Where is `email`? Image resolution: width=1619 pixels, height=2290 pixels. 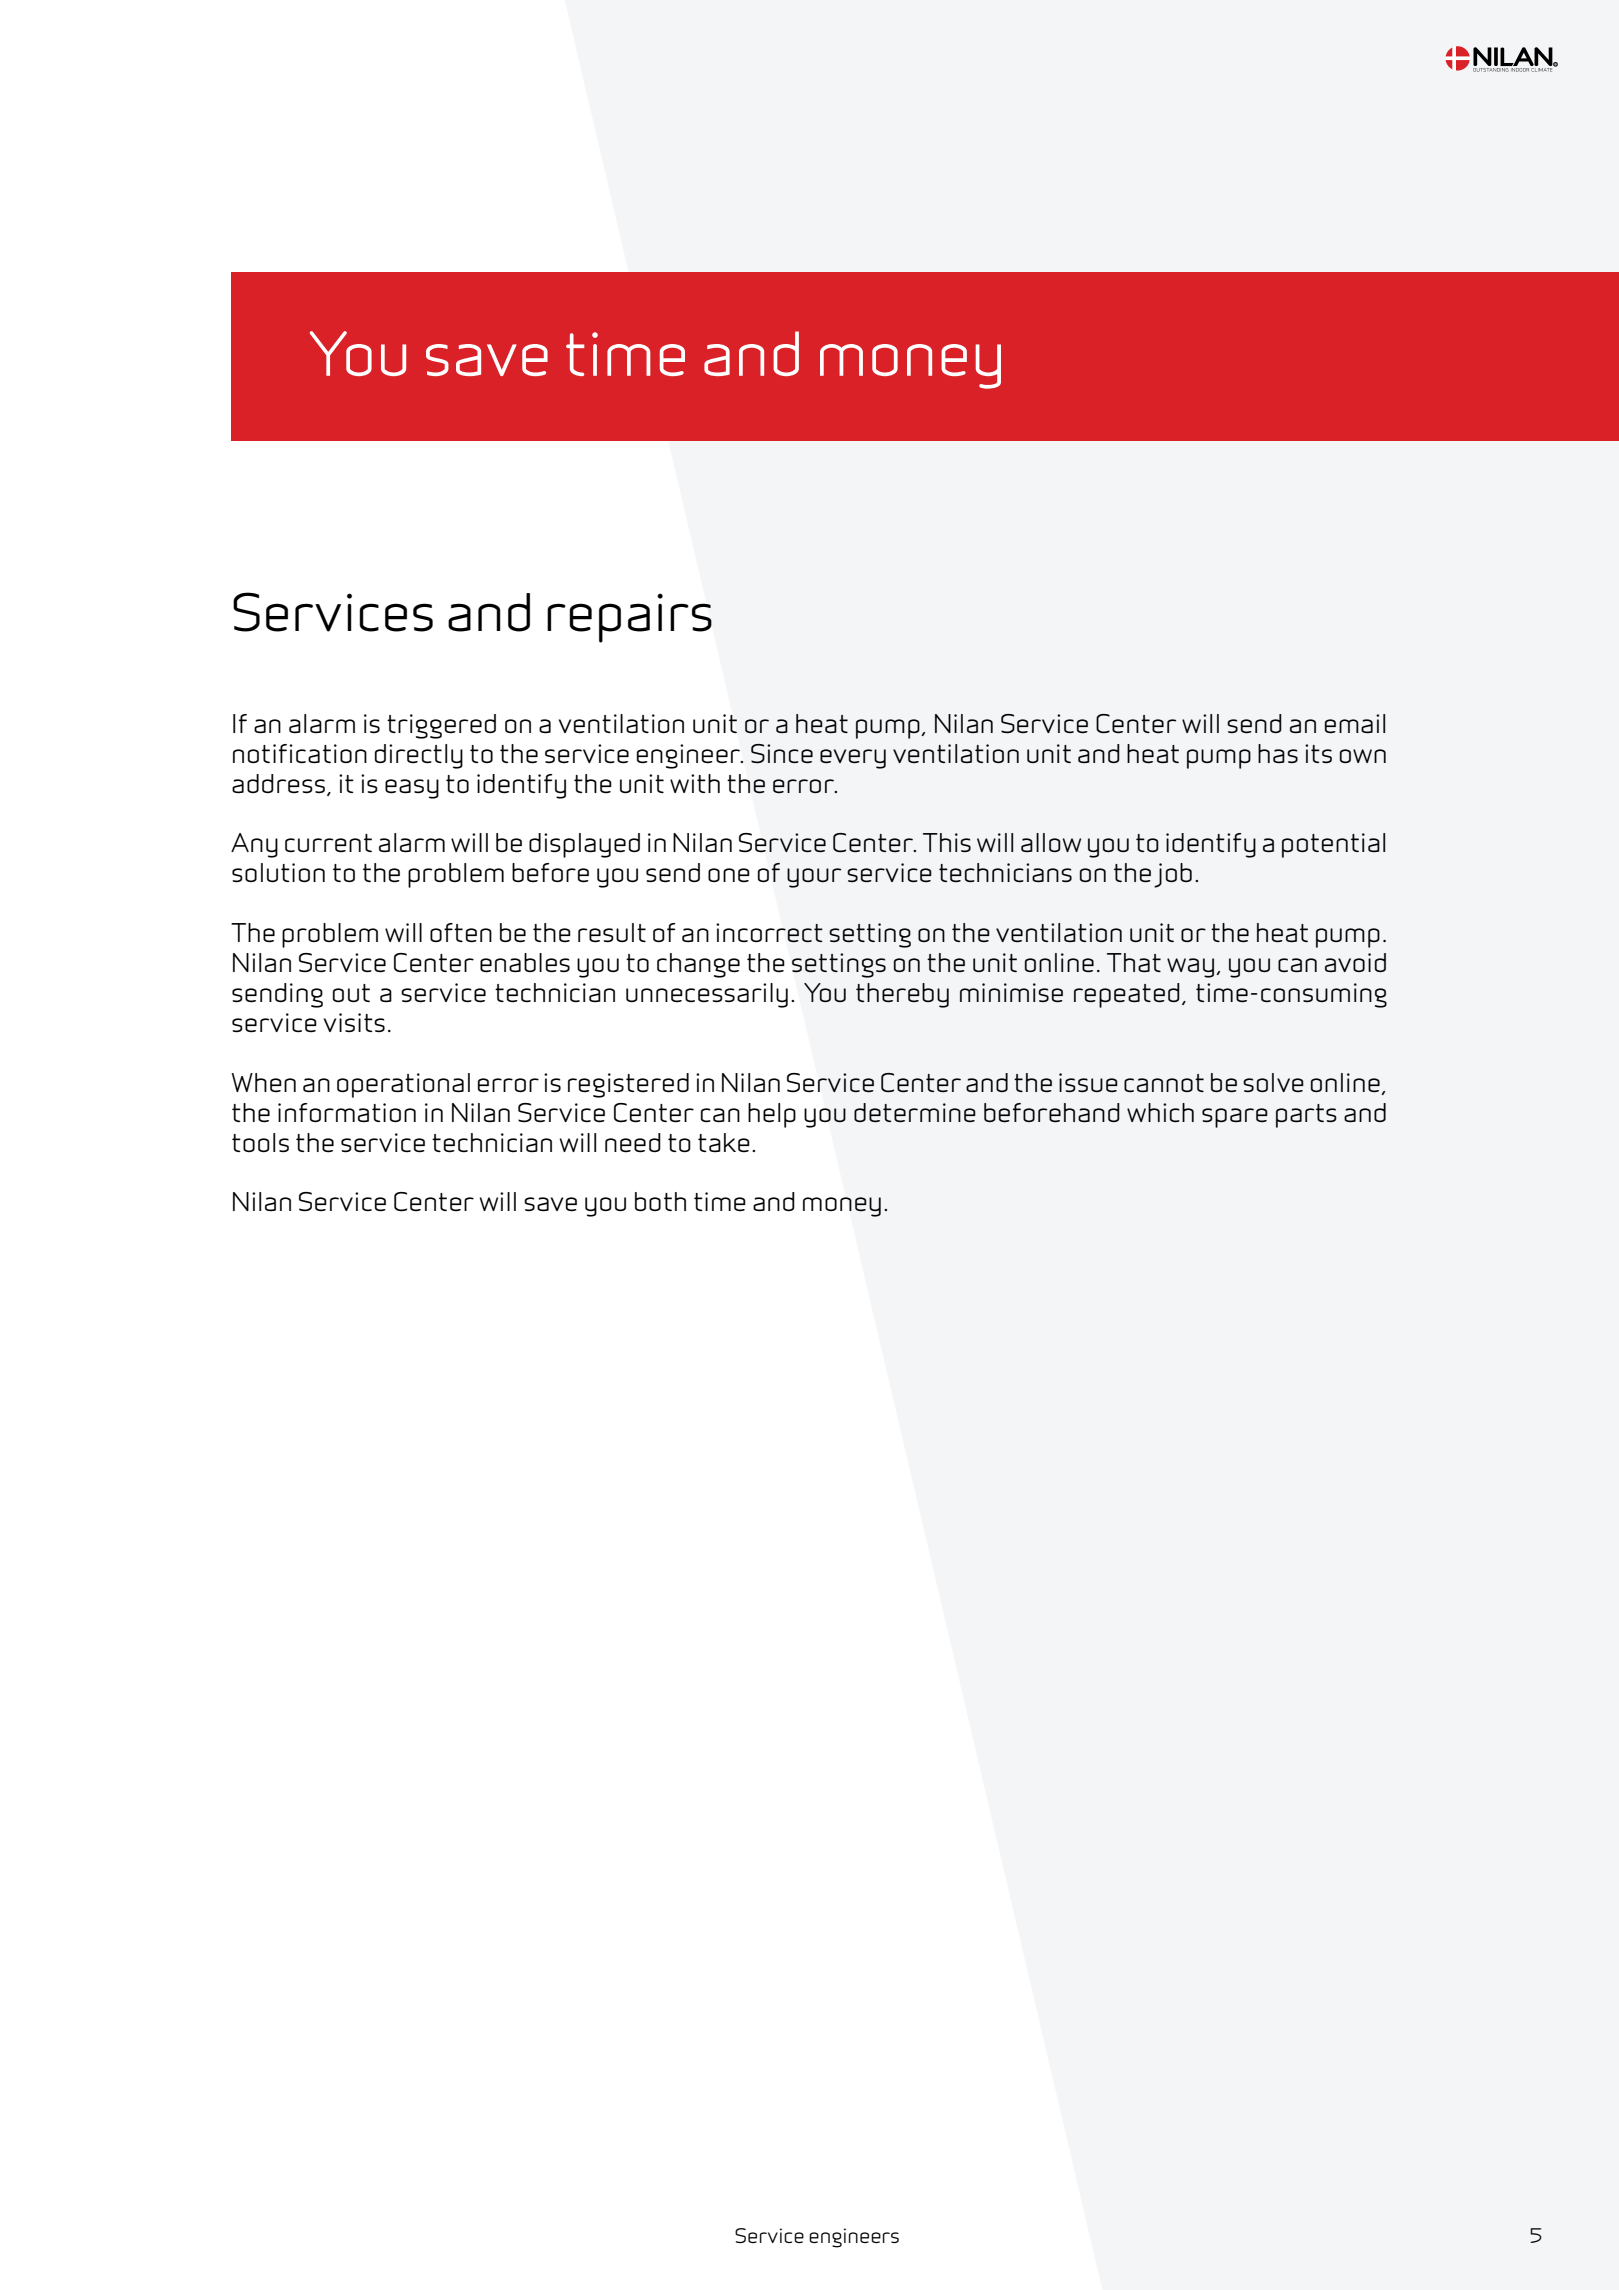
email is located at coordinates (1355, 724).
